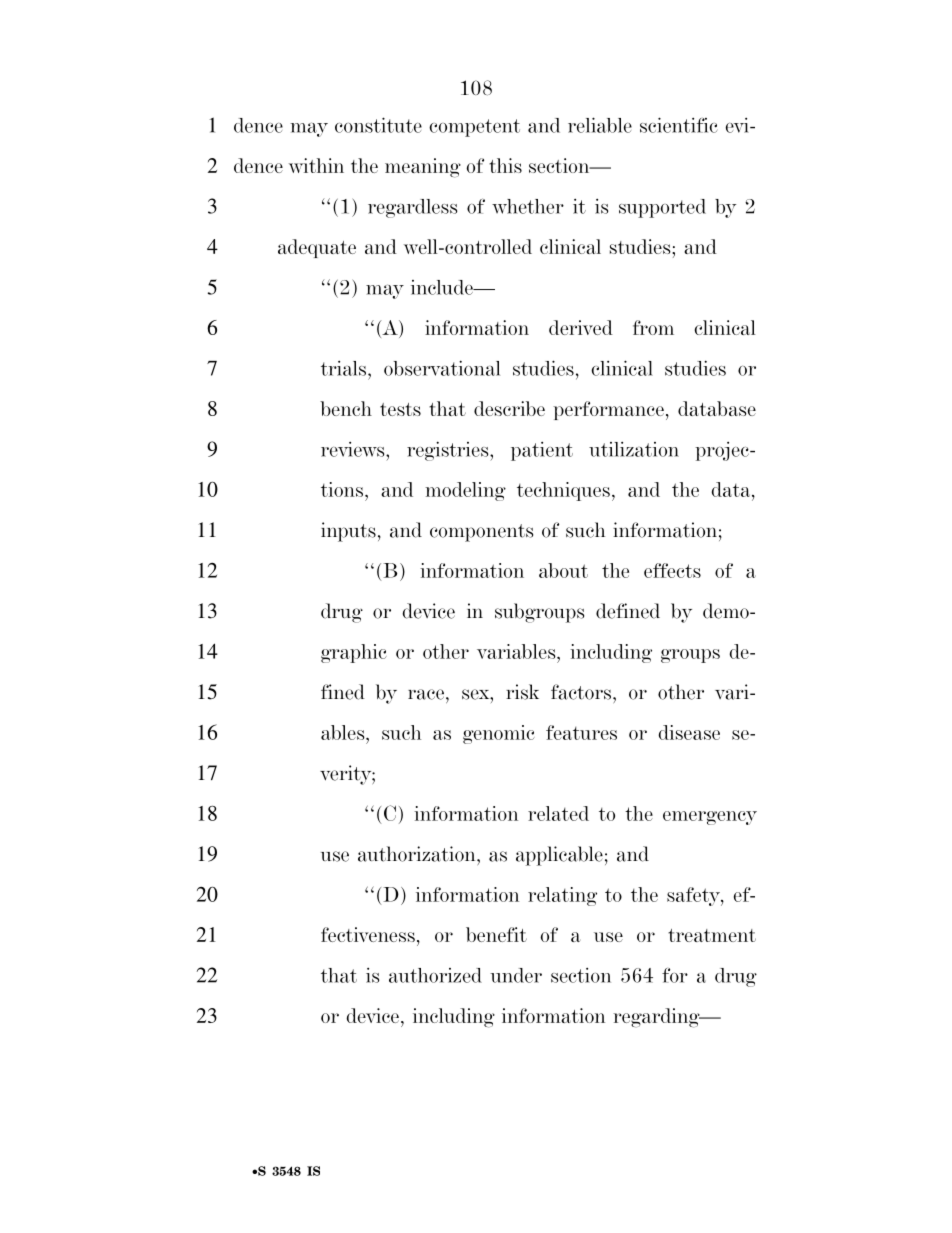 This image has width=952, height=1233. Describe the element at coordinates (678, 125) in the image. I see `scientific` at that location.
